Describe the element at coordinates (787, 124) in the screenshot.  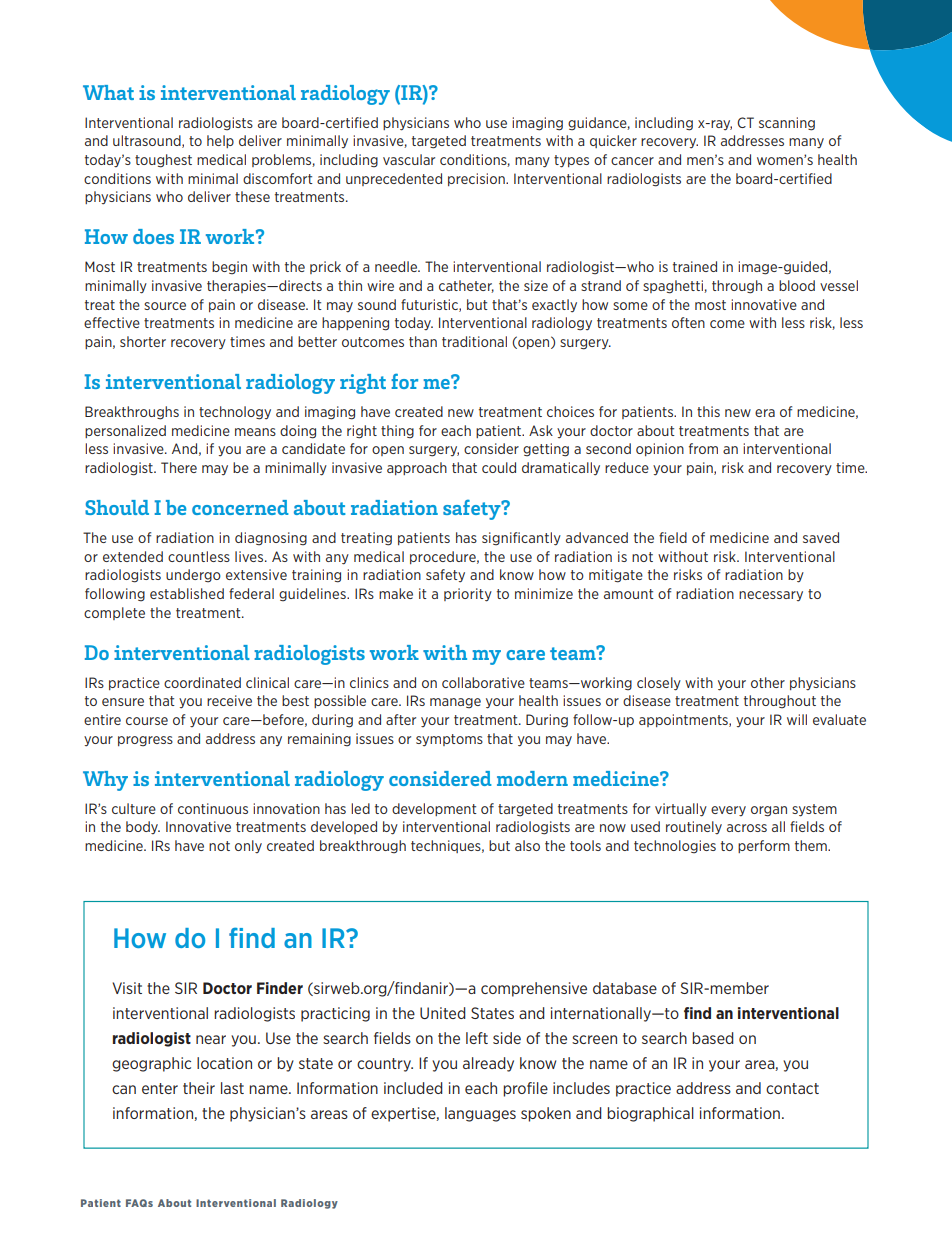
I see `scanning` at that location.
